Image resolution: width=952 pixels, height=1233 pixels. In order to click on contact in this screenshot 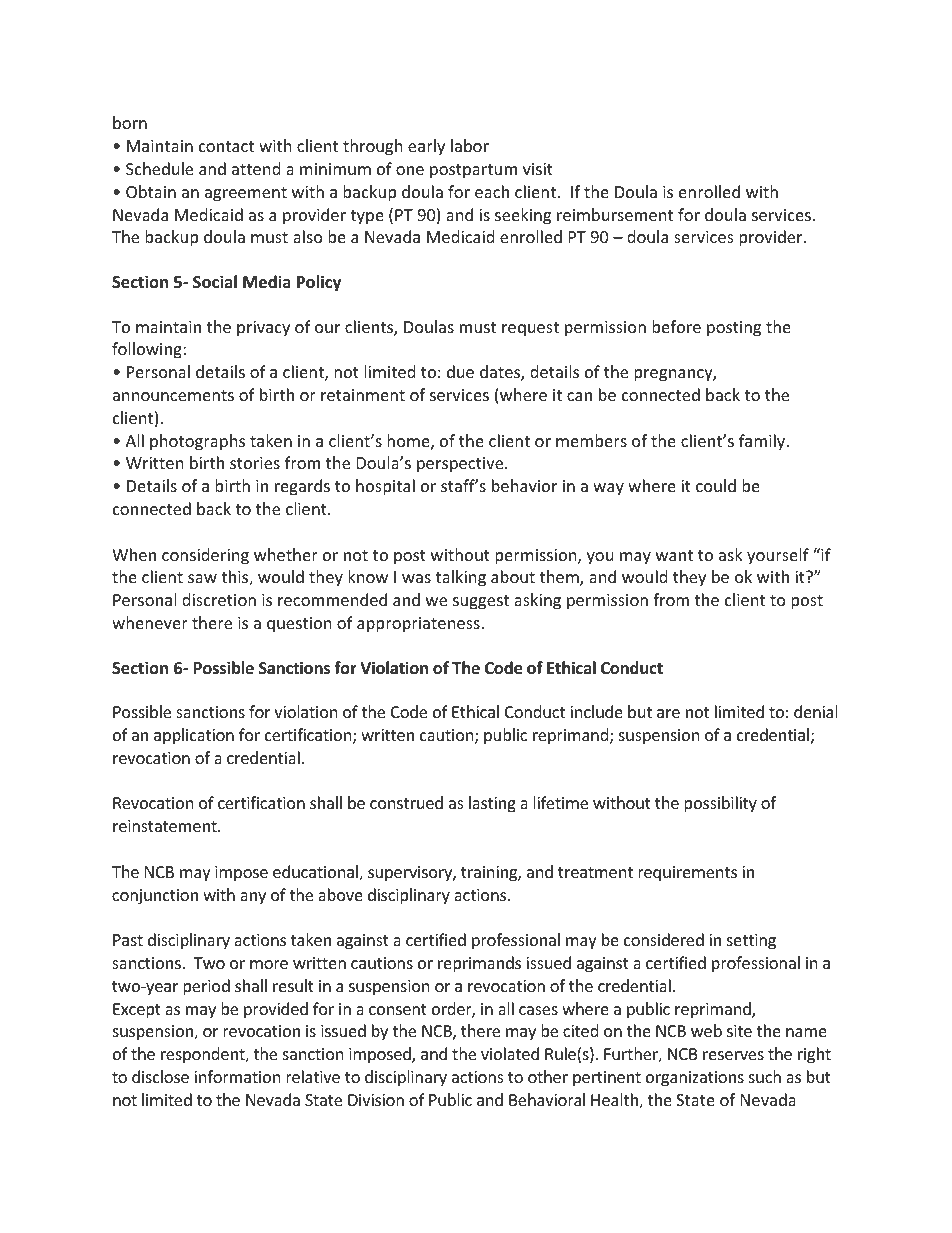, I will do `click(226, 146)`.
